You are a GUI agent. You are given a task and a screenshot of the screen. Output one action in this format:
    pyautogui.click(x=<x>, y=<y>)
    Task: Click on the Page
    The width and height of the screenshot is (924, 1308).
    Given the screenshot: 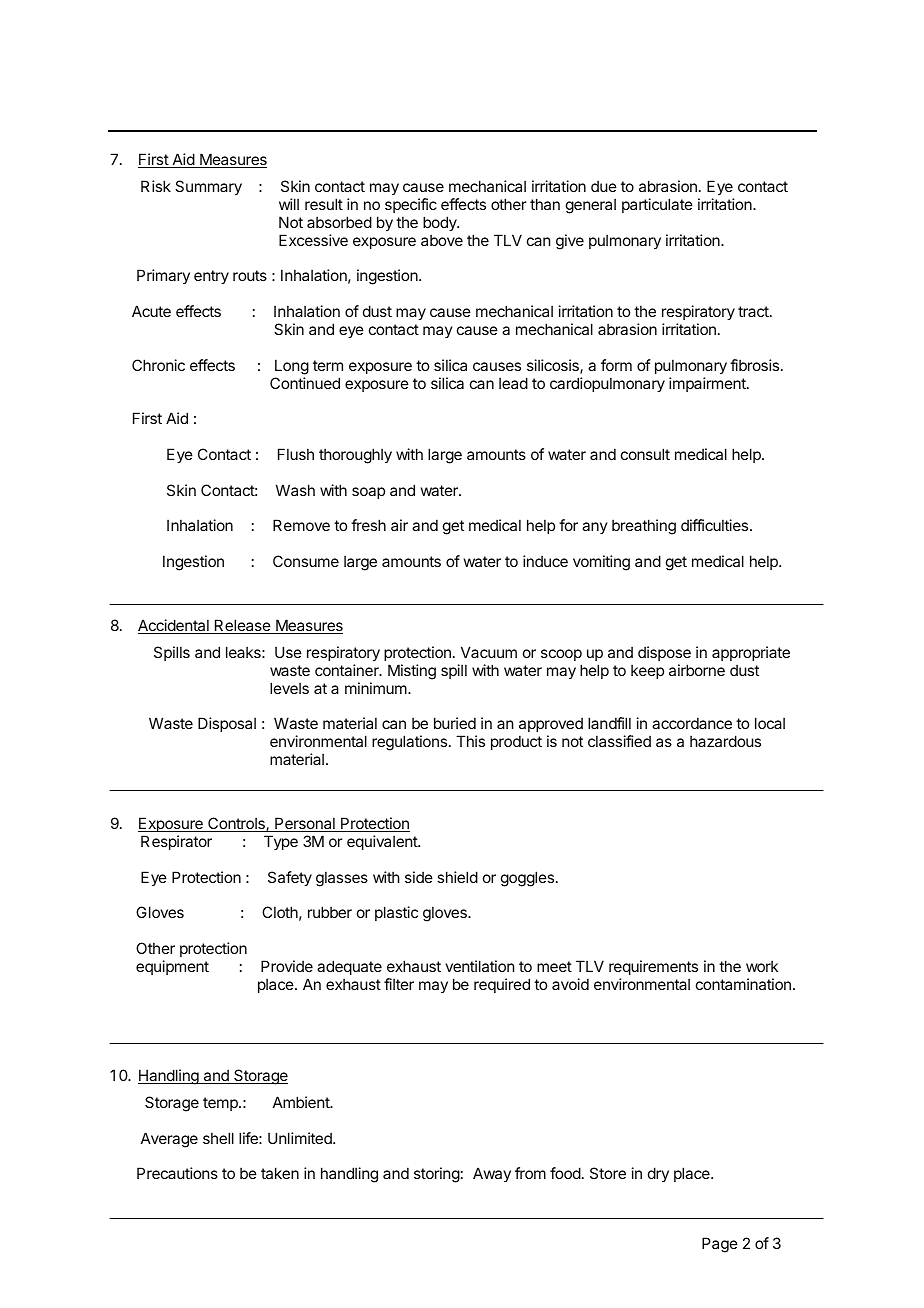 What is the action you would take?
    pyautogui.click(x=720, y=1245)
